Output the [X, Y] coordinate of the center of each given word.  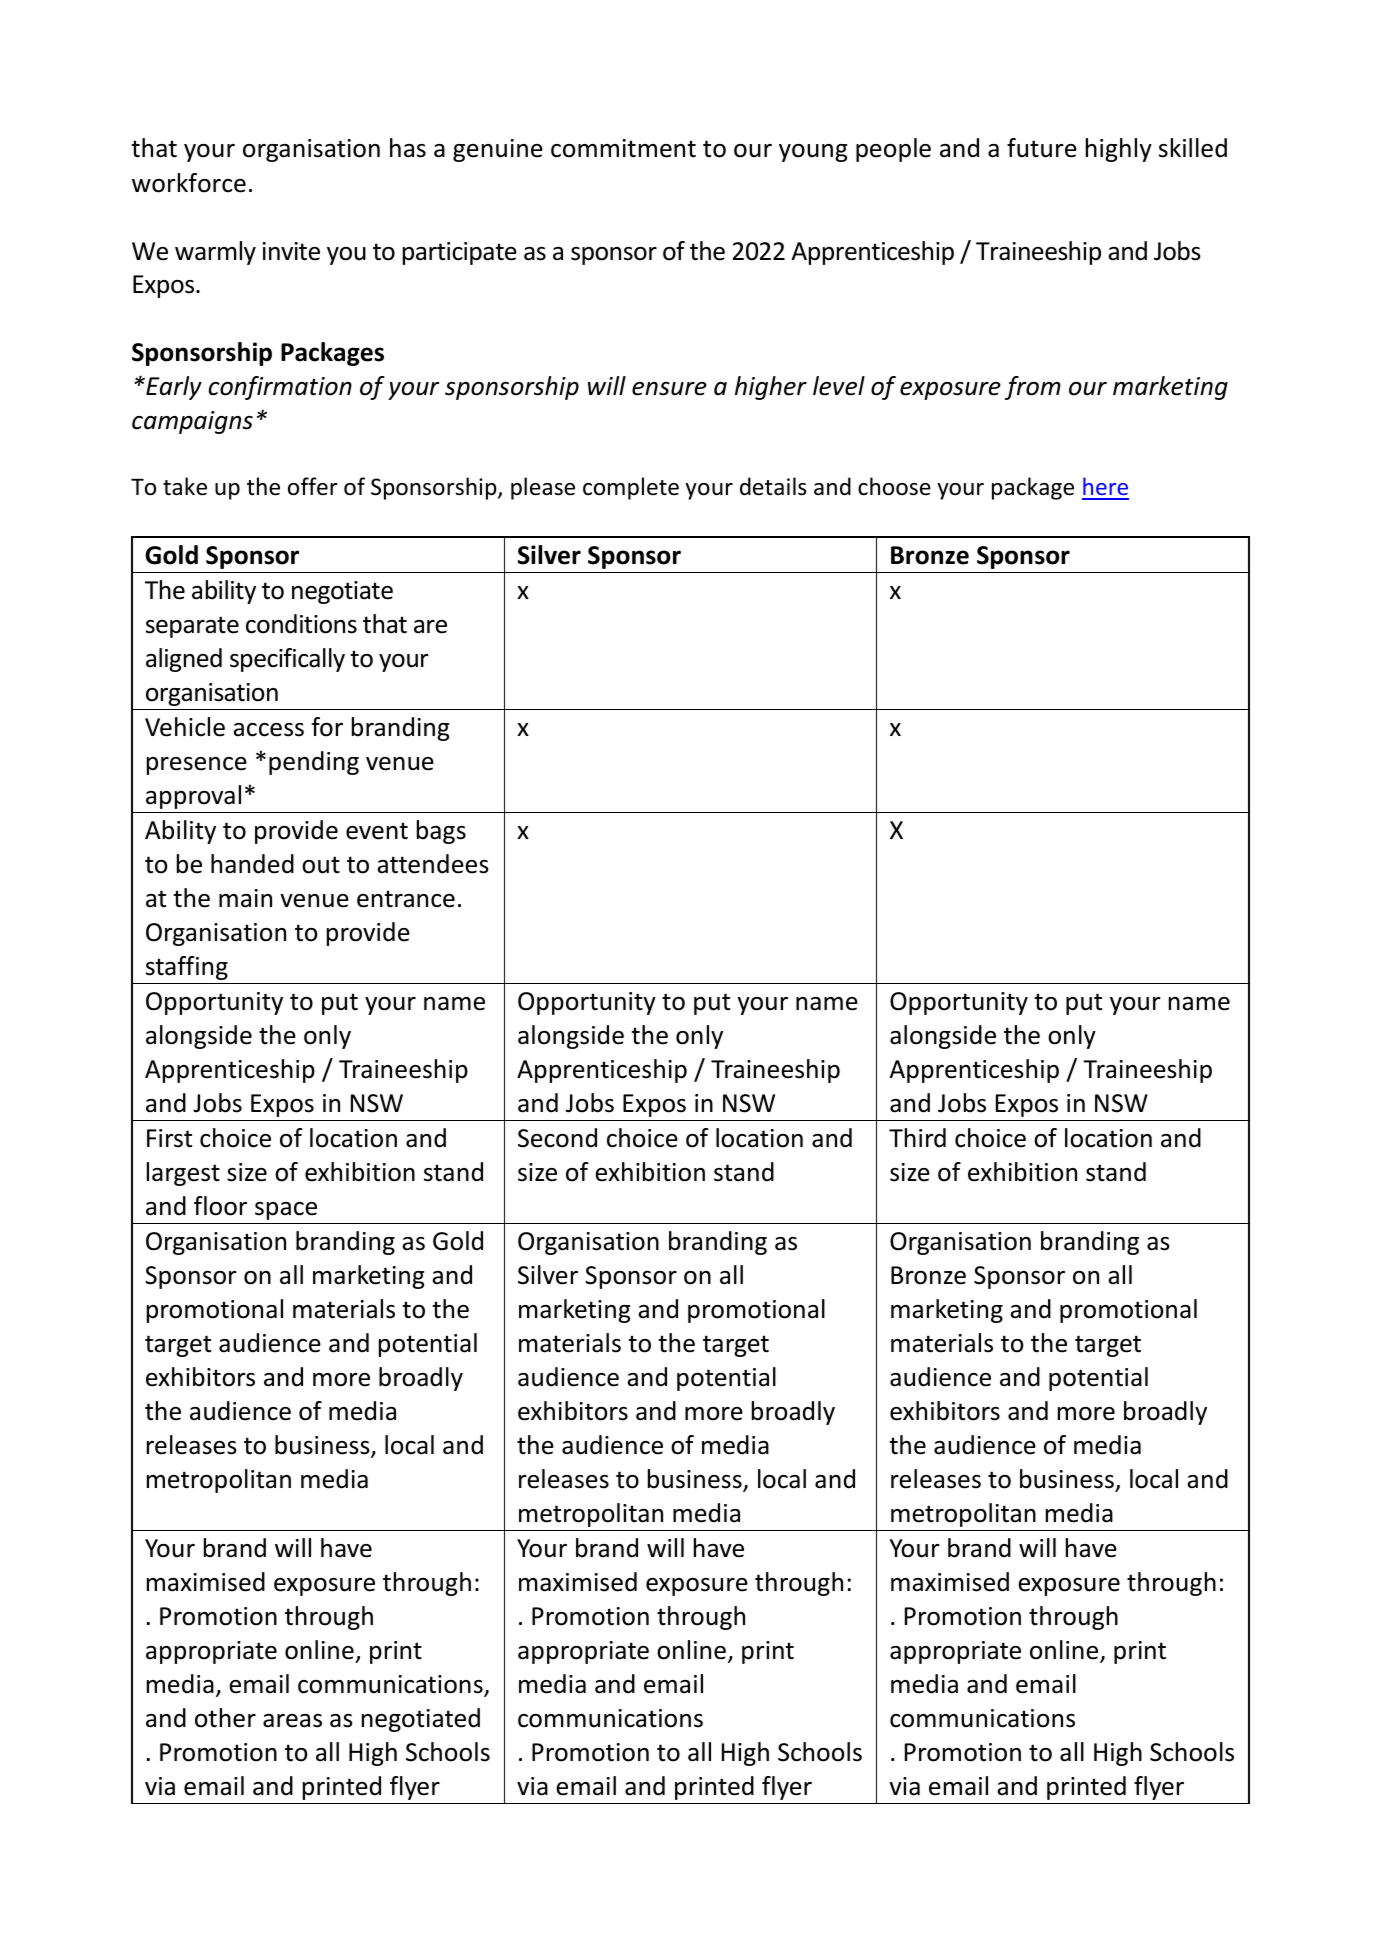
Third [917, 1138]
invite [291, 251]
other [225, 1718]
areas [292, 1721]
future [1042, 148]
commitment [623, 148]
